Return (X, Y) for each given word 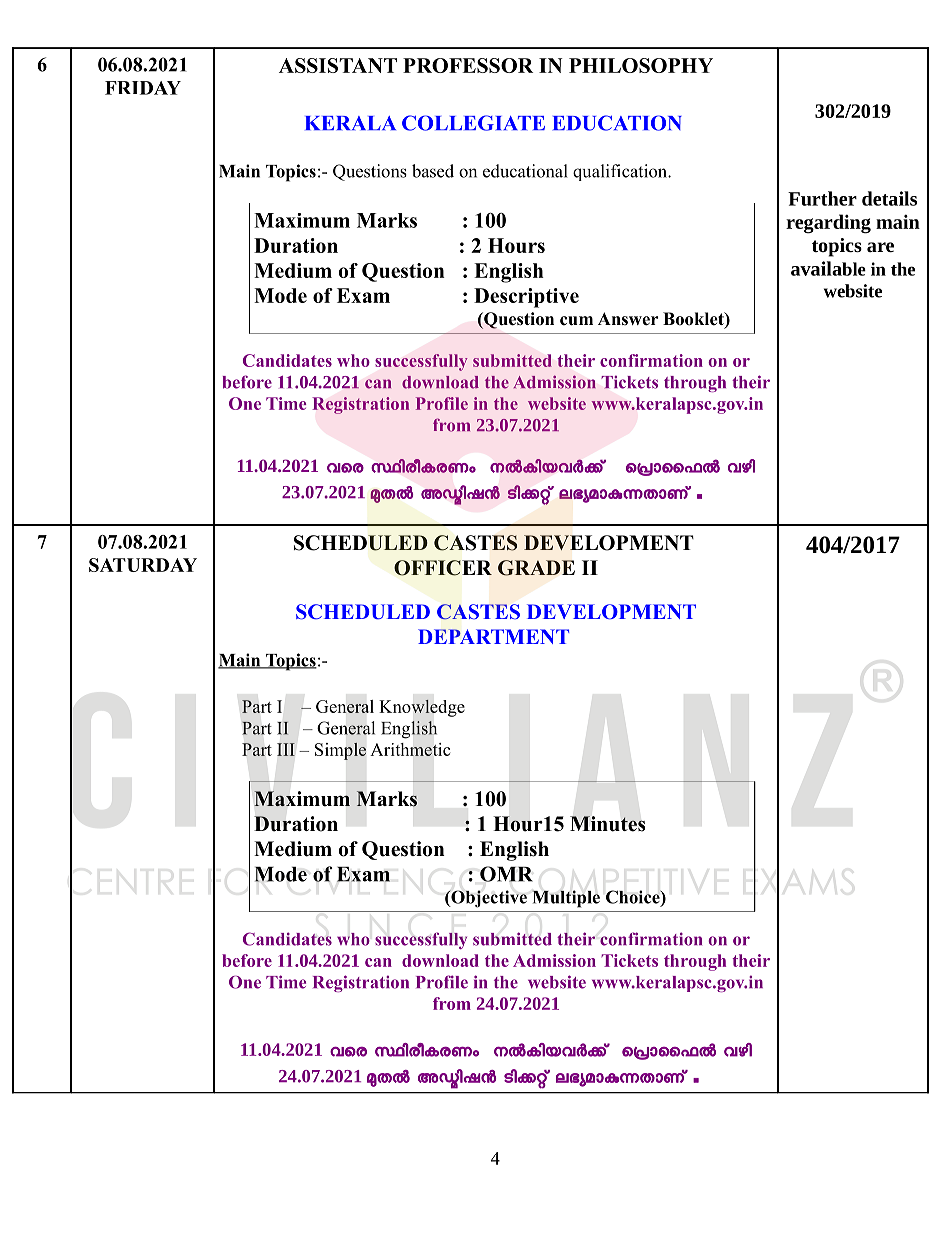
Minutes (607, 824)
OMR (506, 874)
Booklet (694, 320)
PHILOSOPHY (641, 65)
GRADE (536, 568)
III (286, 749)
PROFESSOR (468, 65)
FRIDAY (143, 88)
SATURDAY (143, 565)
